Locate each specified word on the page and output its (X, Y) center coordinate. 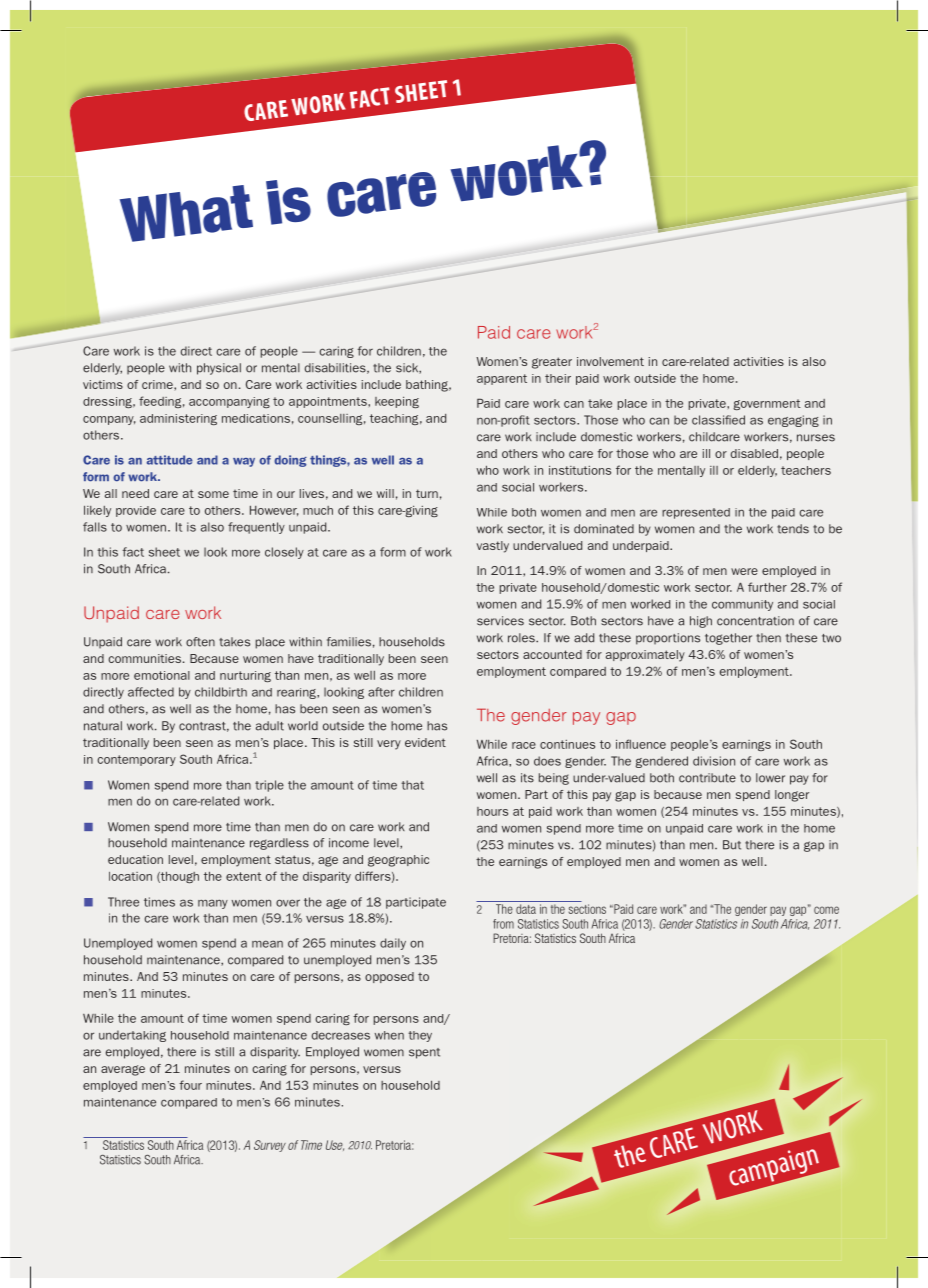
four (190, 1085)
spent (424, 1053)
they (420, 1036)
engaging (793, 421)
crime (158, 384)
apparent (502, 379)
